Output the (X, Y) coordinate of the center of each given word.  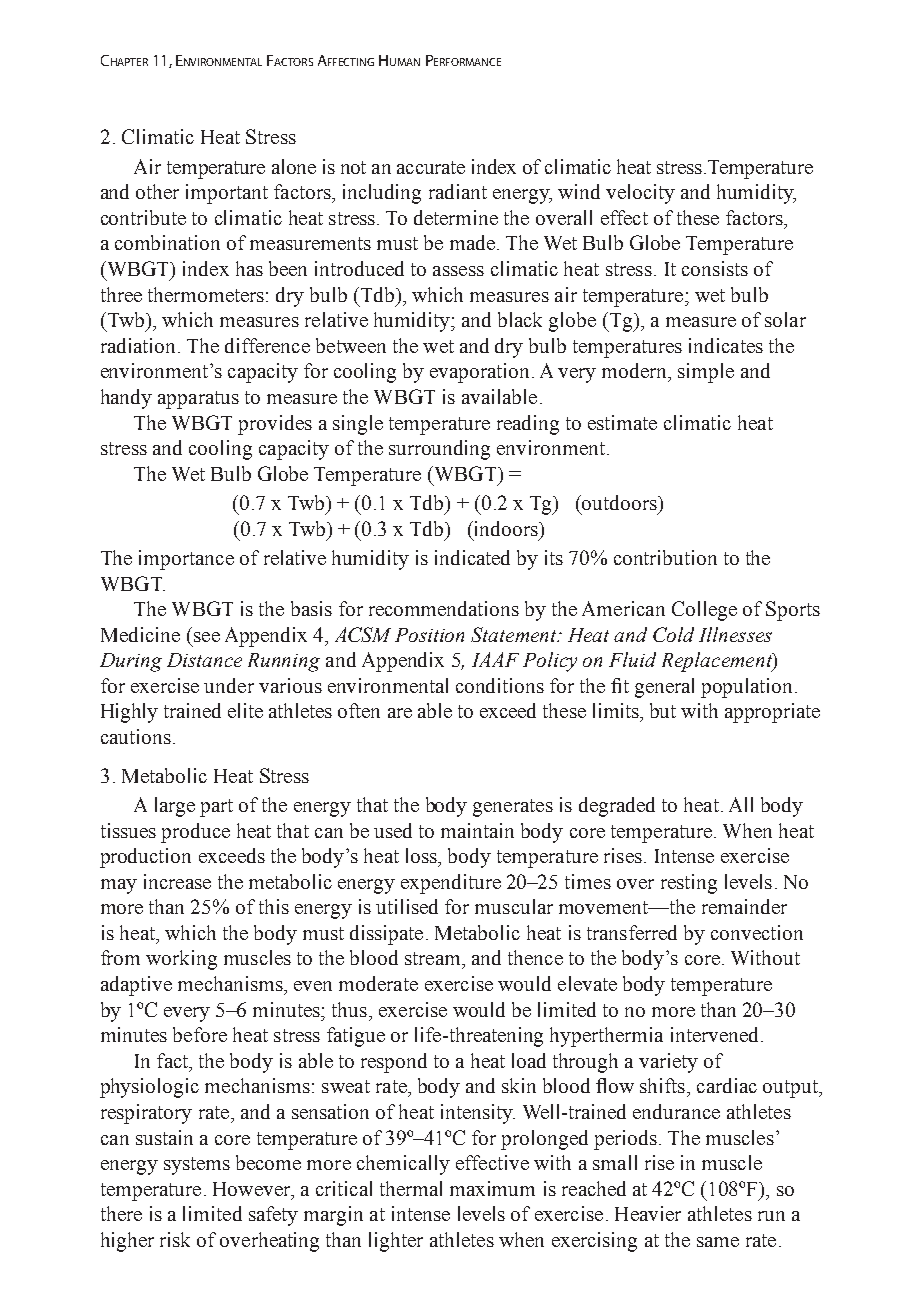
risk (175, 1239)
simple (706, 373)
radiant (458, 191)
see (207, 637)
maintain (477, 830)
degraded (617, 807)
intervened (714, 1034)
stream (434, 958)
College (704, 611)
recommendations (444, 608)
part (216, 808)
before (200, 1034)
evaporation (479, 373)
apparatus (198, 400)
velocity (640, 194)
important (227, 194)
